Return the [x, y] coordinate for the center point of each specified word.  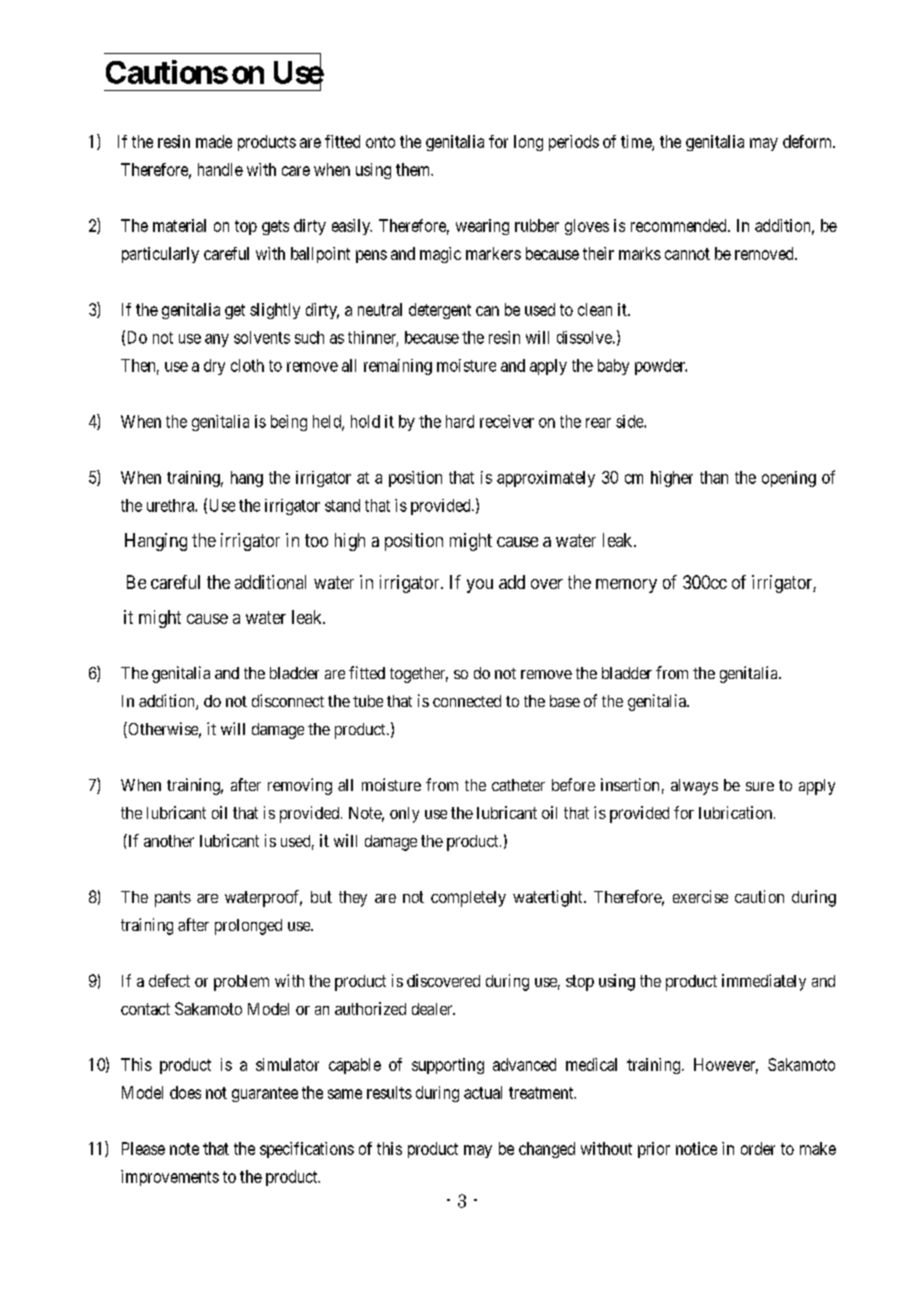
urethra [171, 505]
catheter [518, 785]
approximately [546, 479]
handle [220, 169]
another [169, 841]
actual [483, 1092]
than [714, 477]
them [414, 169]
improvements [170, 1178]
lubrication [737, 812]
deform [808, 141]
